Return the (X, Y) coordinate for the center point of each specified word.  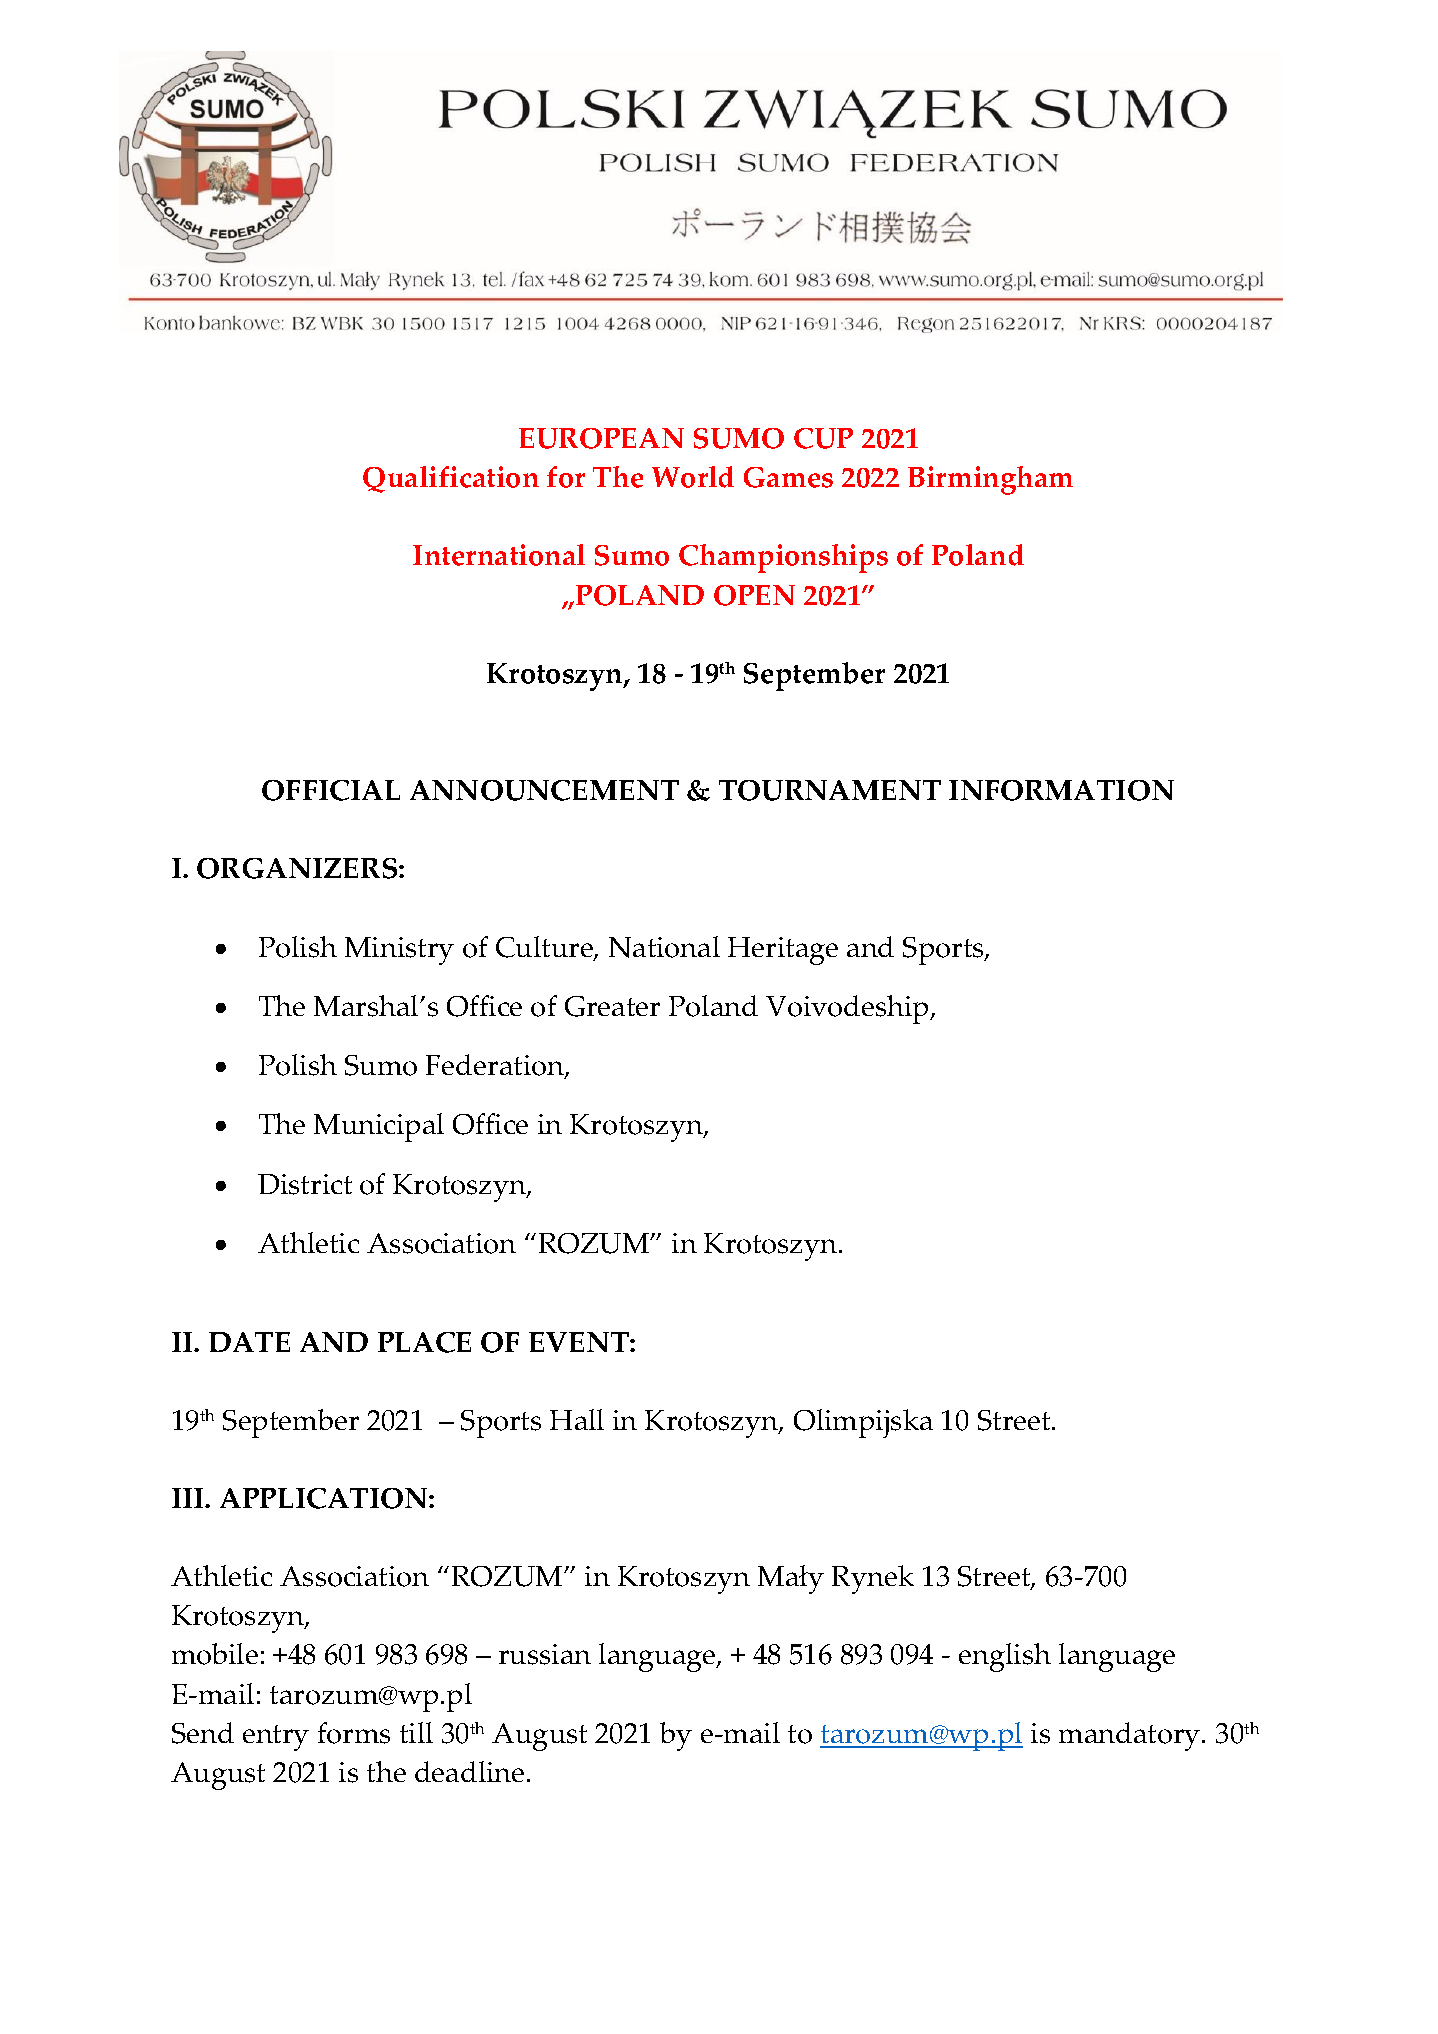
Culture (545, 948)
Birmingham (990, 480)
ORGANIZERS (298, 868)
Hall (577, 1419)
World (693, 477)
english (1005, 1657)
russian (545, 1654)
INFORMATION (1061, 790)
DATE (249, 1342)
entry (276, 1738)
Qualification (451, 479)
